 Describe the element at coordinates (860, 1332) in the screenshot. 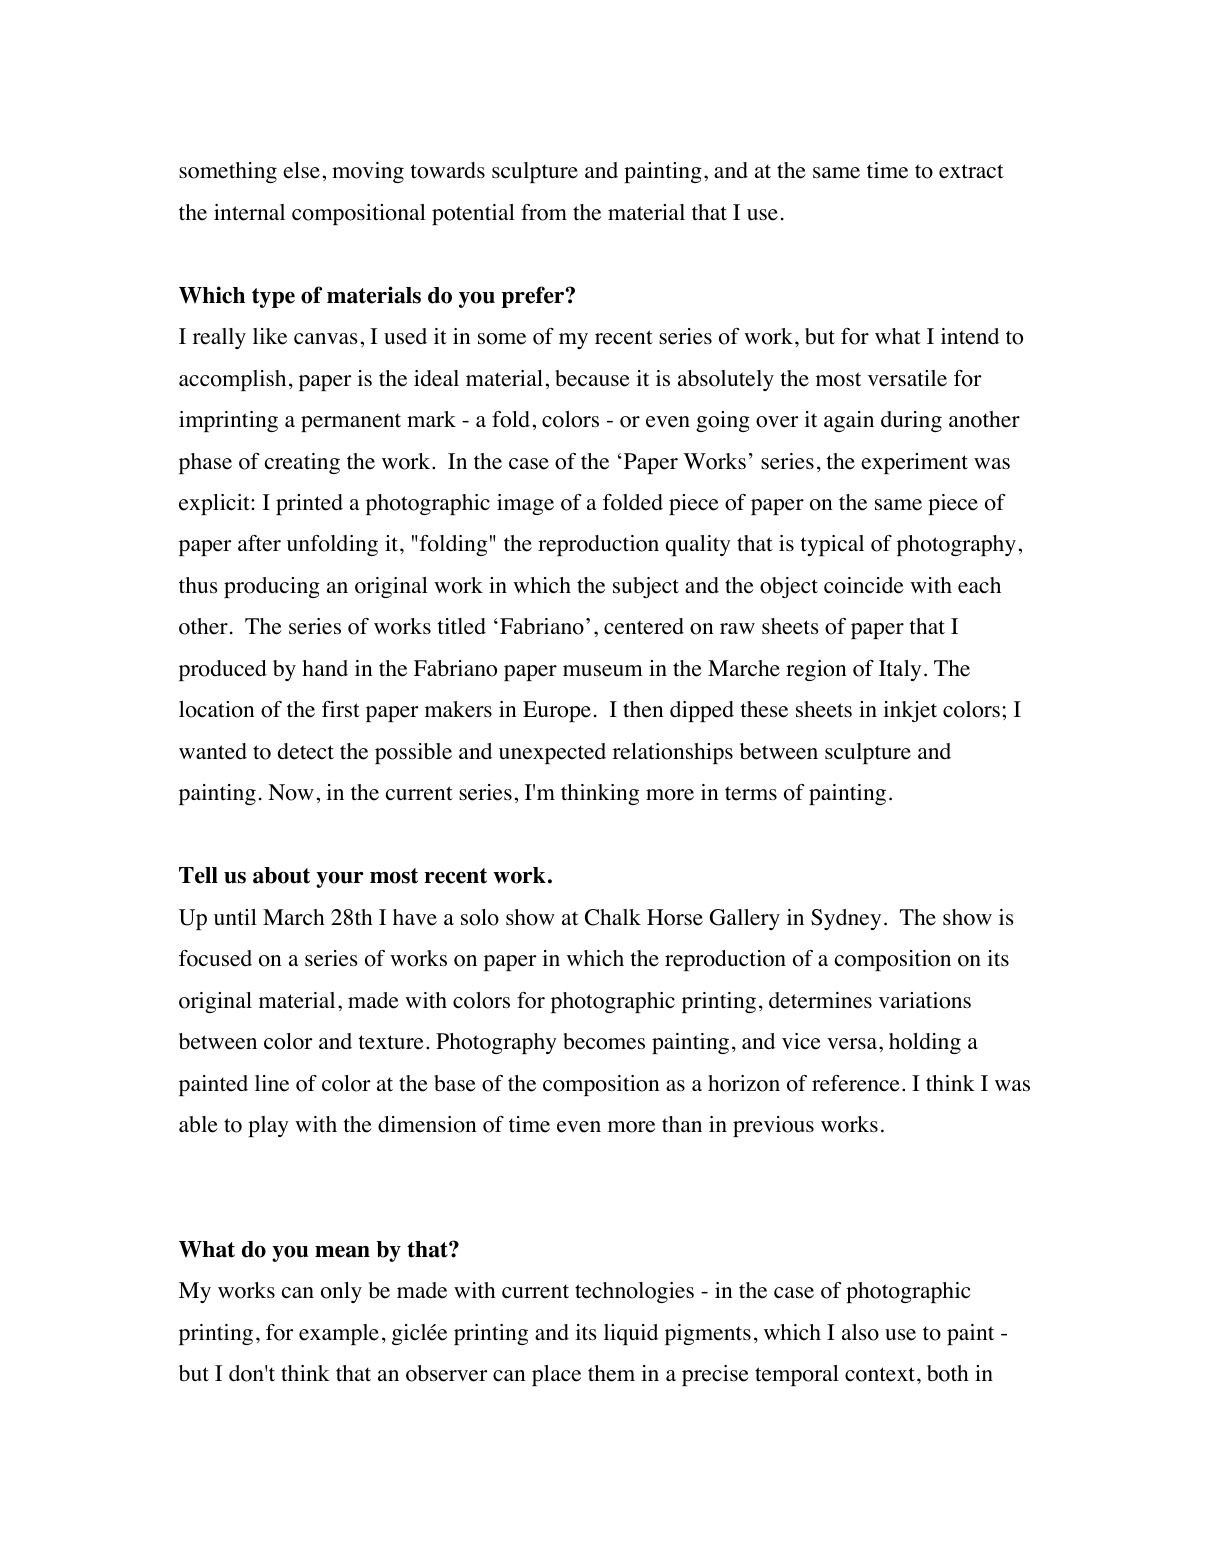

I see `also` at that location.
